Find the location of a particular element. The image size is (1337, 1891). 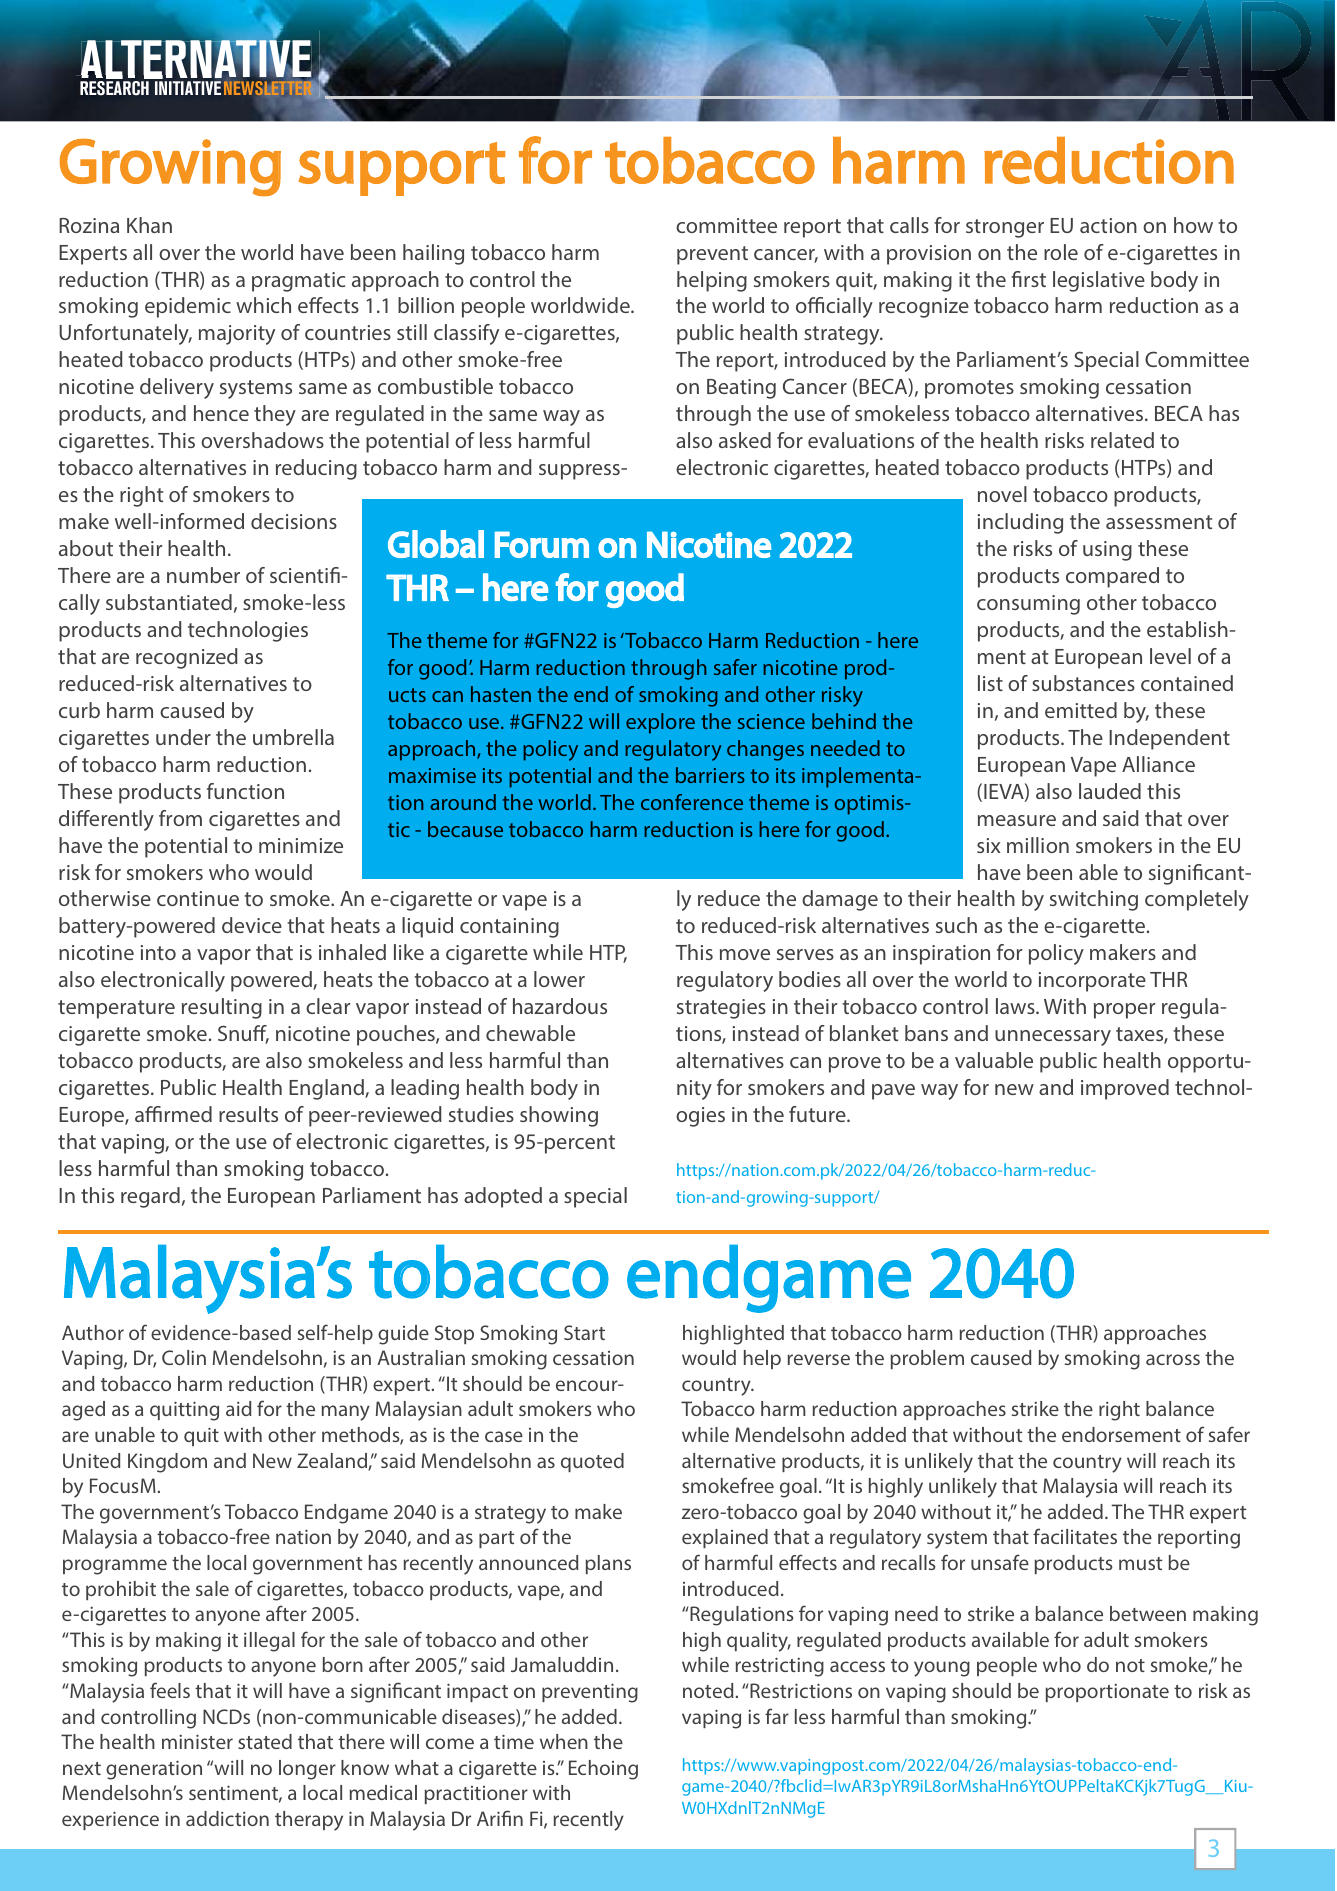

young is located at coordinates (942, 1669).
